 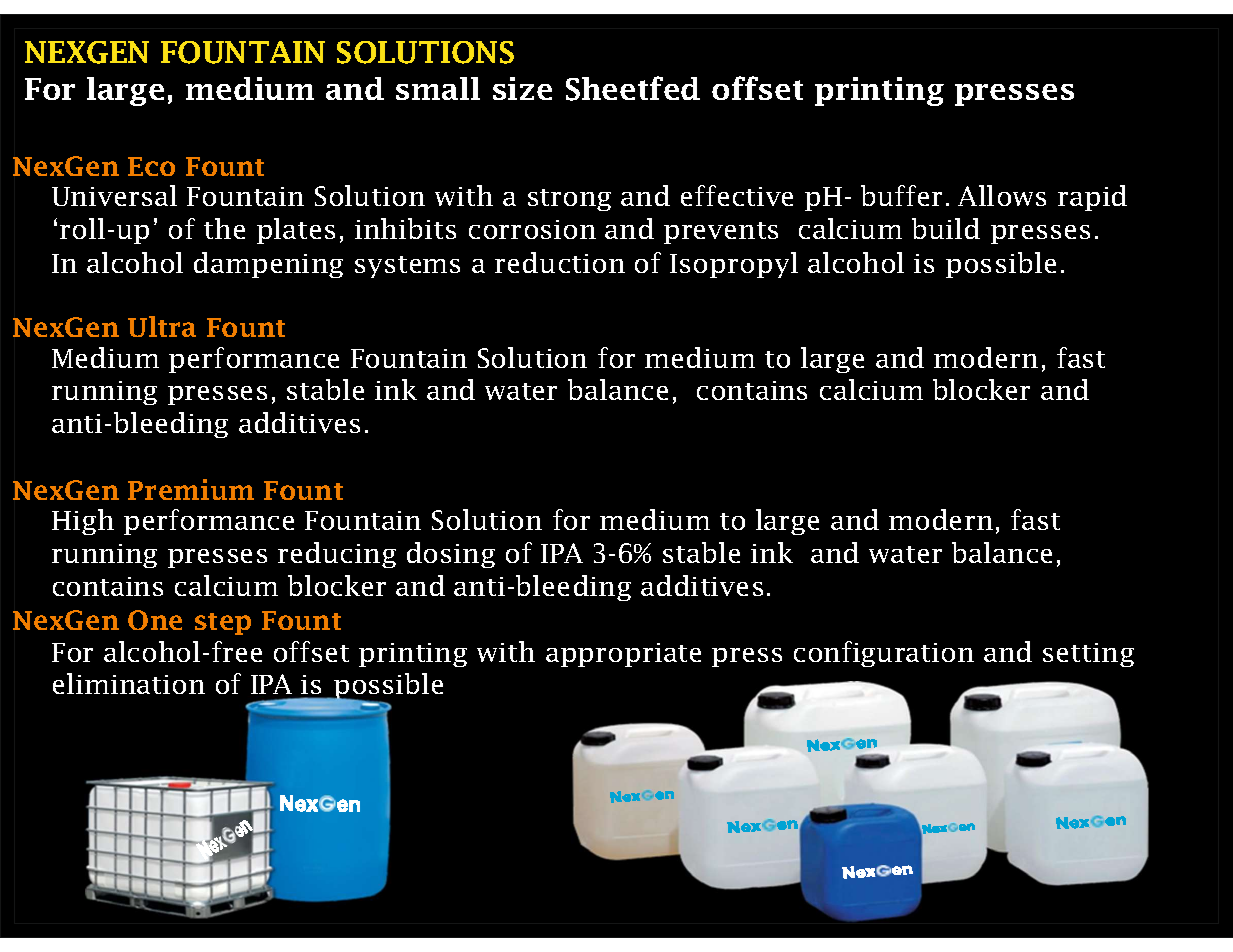 What do you see at coordinates (1002, 195) in the screenshot?
I see `Allows` at bounding box center [1002, 195].
